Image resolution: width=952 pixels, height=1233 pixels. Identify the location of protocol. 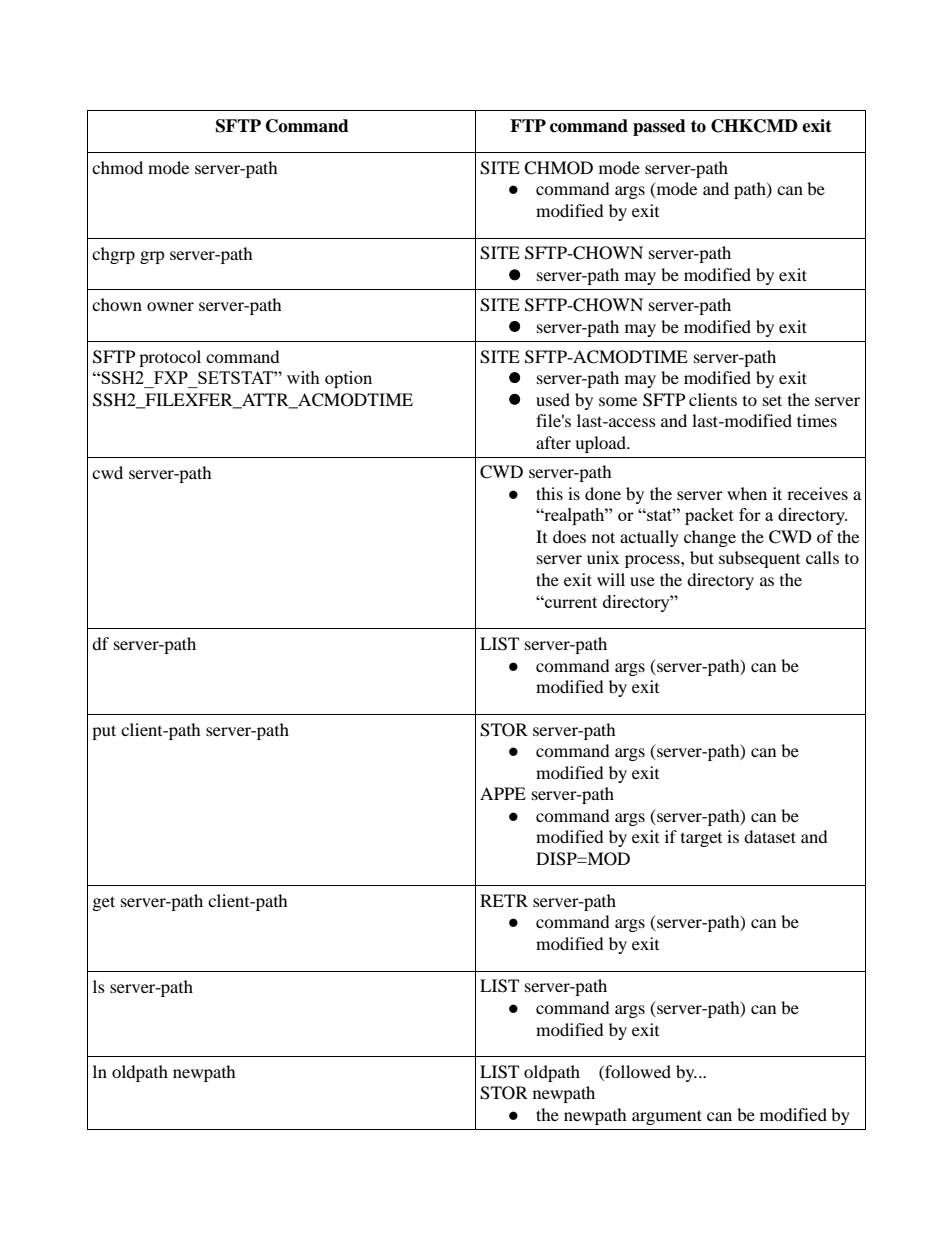
(170, 358).
